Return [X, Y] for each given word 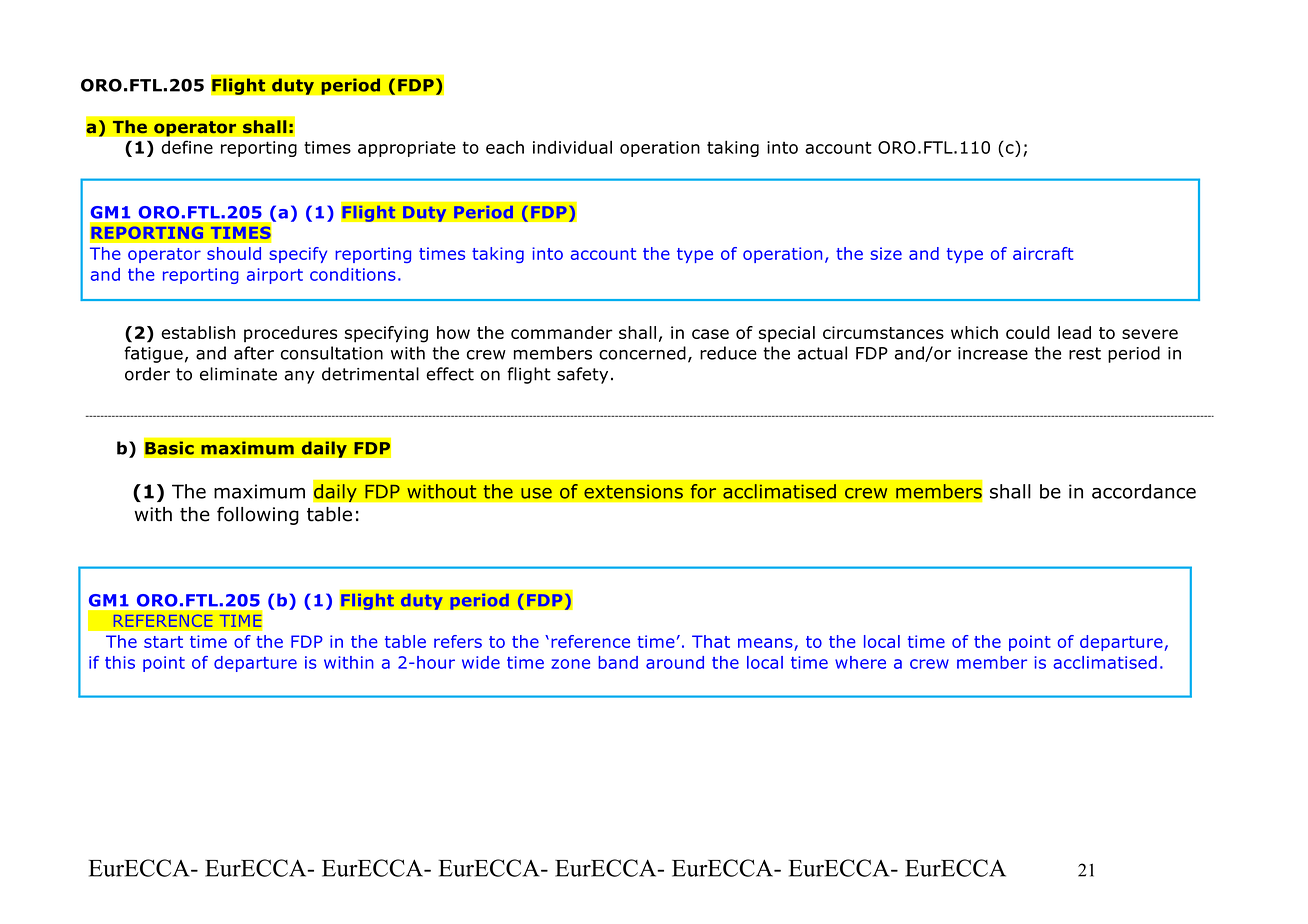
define [187, 147]
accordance [1144, 491]
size [886, 253]
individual [572, 147]
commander [562, 332]
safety [582, 375]
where [860, 662]
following [258, 515]
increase [993, 353]
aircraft [1043, 253]
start [163, 642]
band [618, 662]
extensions [633, 491]
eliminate [238, 374]
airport [275, 276]
